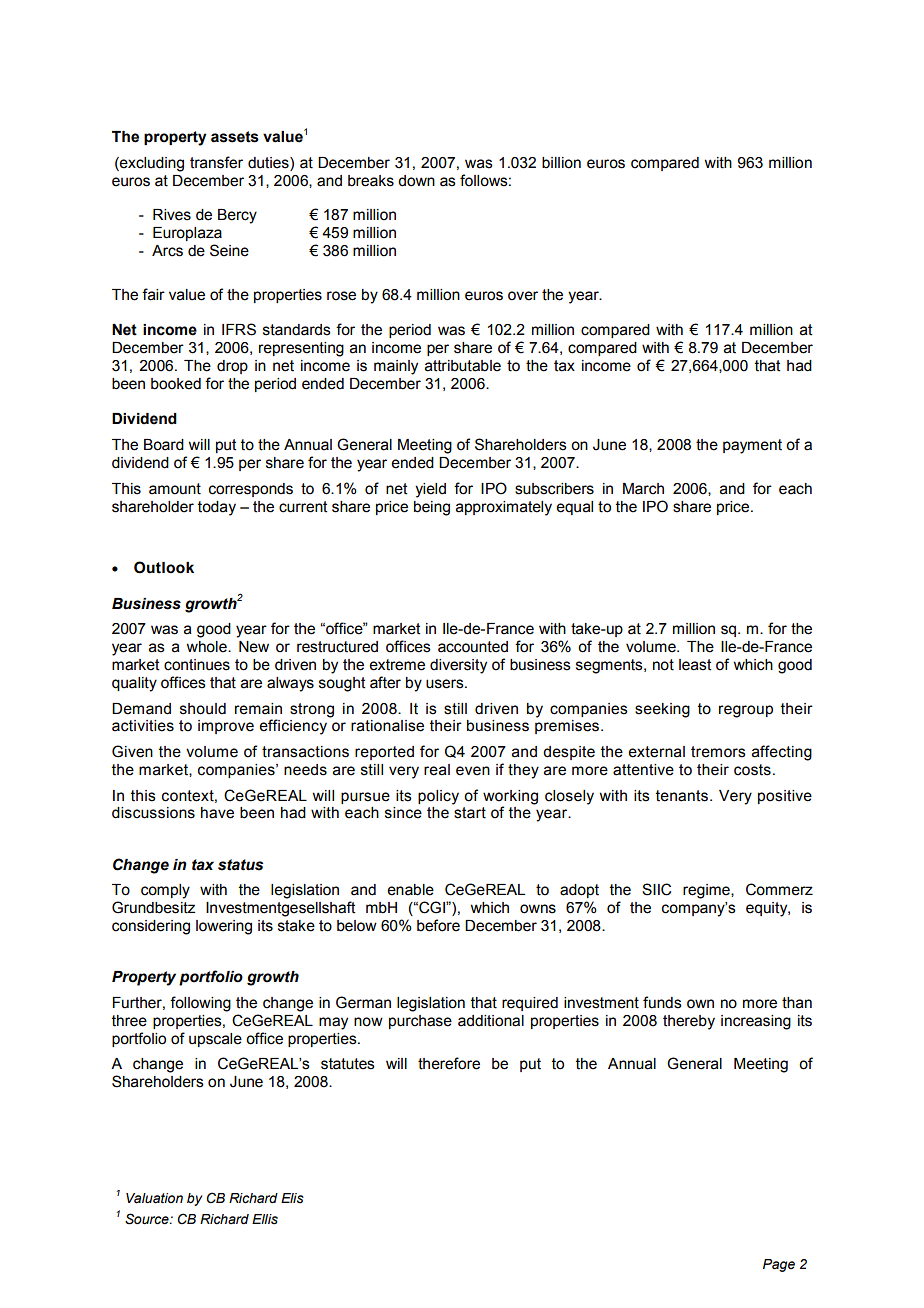 Image resolution: width=924 pixels, height=1308 pixels. I want to click on yield, so click(430, 490).
